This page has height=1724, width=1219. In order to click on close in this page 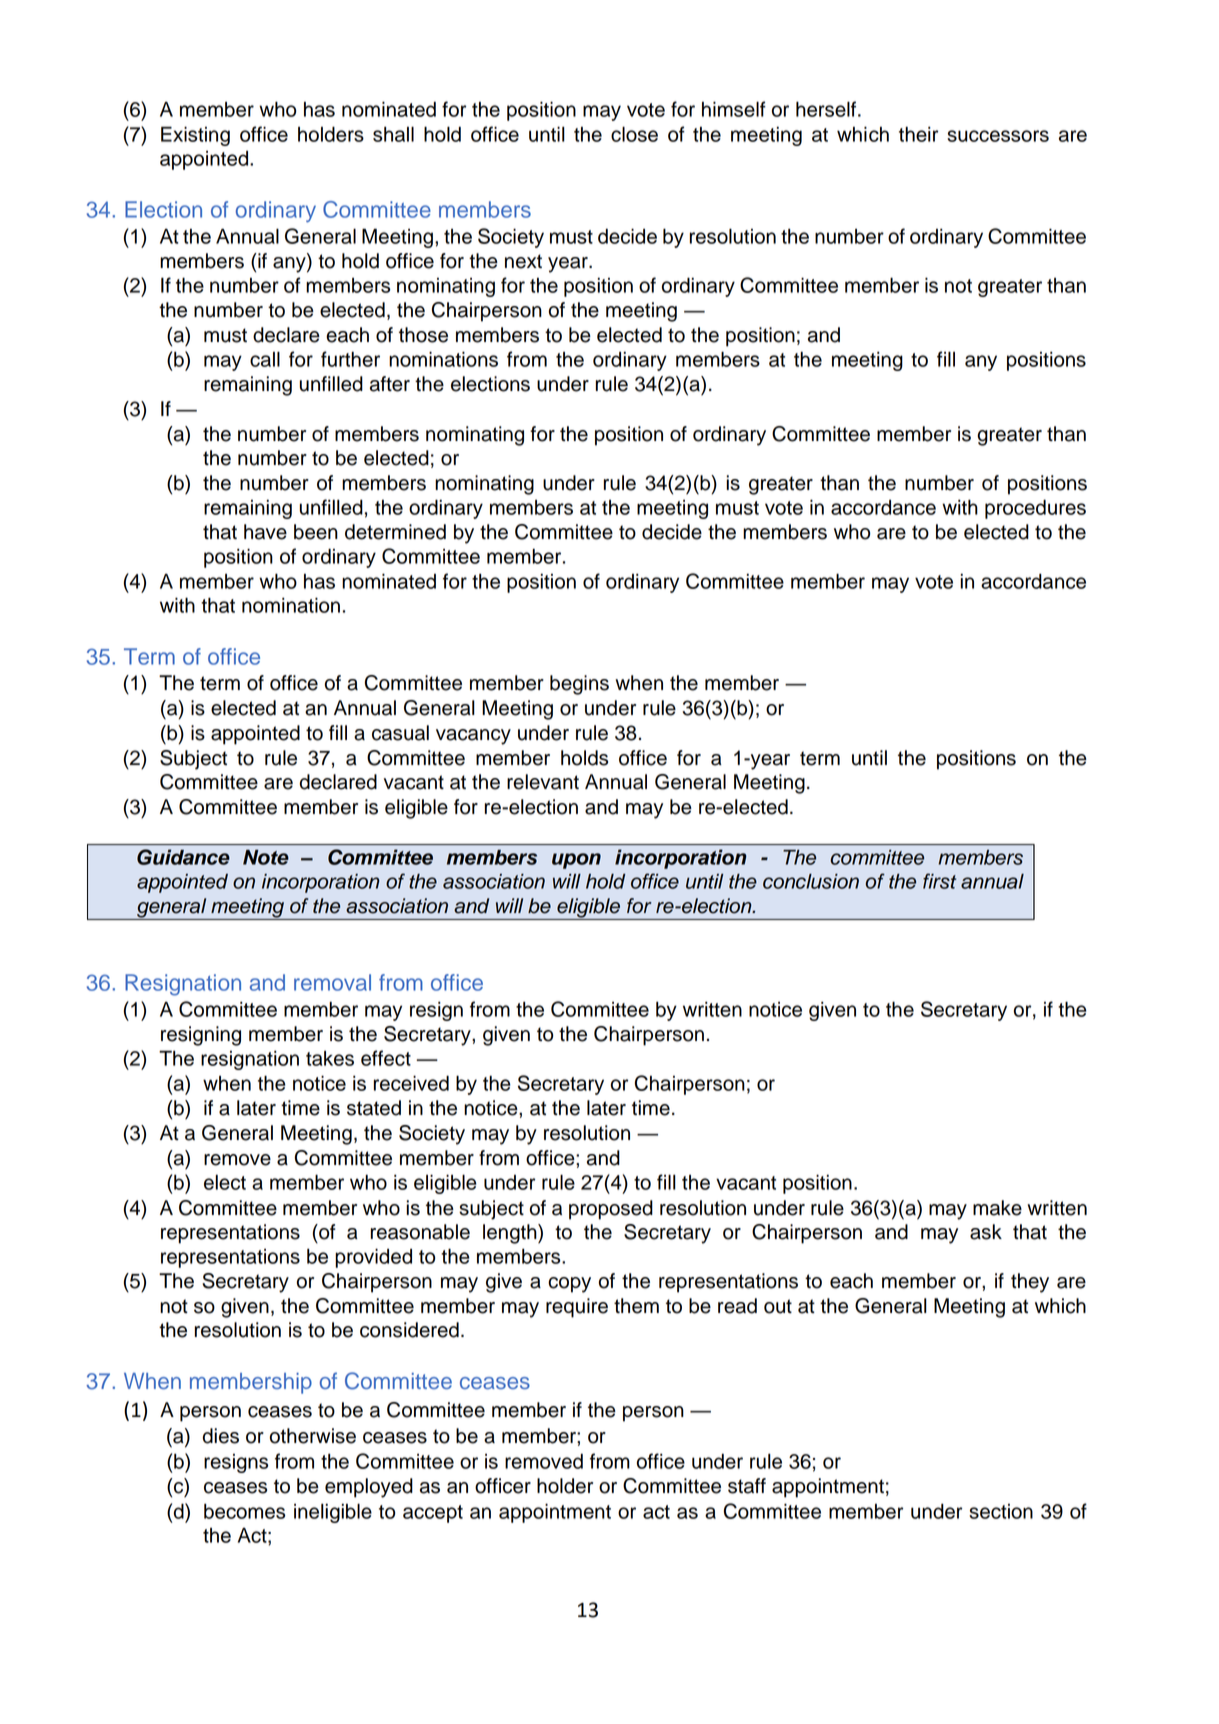, I will do `click(634, 134)`.
